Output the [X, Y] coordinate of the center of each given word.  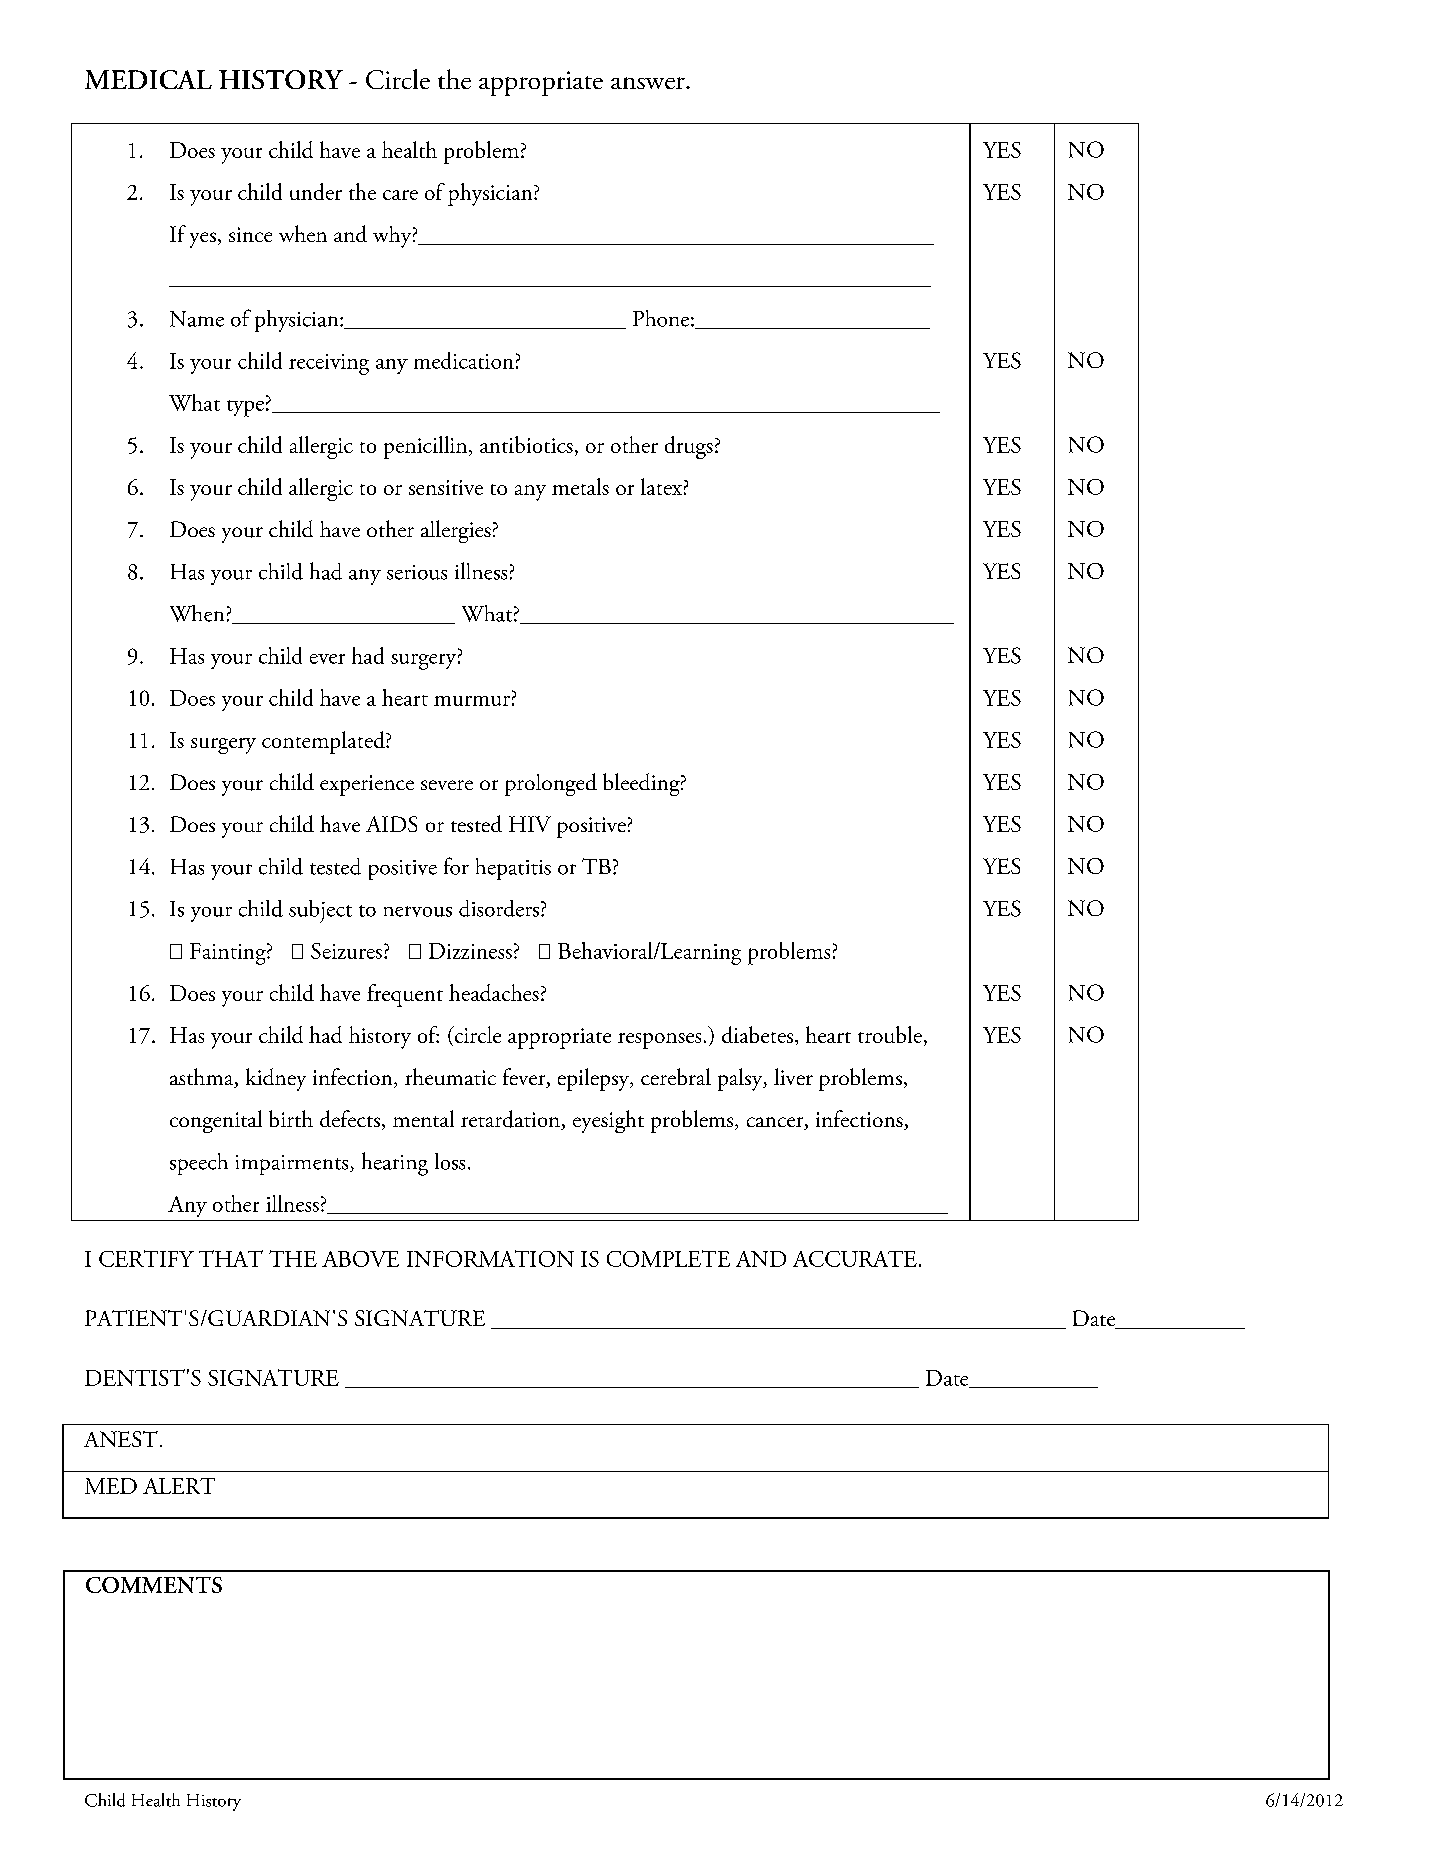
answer [649, 83]
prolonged [551, 784]
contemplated [324, 742]
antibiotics [526, 444]
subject [320, 911]
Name [197, 319]
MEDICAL [148, 79]
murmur [472, 701]
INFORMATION [490, 1258]
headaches [494, 992]
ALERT [179, 1486]
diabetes [757, 1034]
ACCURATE [855, 1259]
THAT [231, 1258]
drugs [689, 447]
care [400, 195]
